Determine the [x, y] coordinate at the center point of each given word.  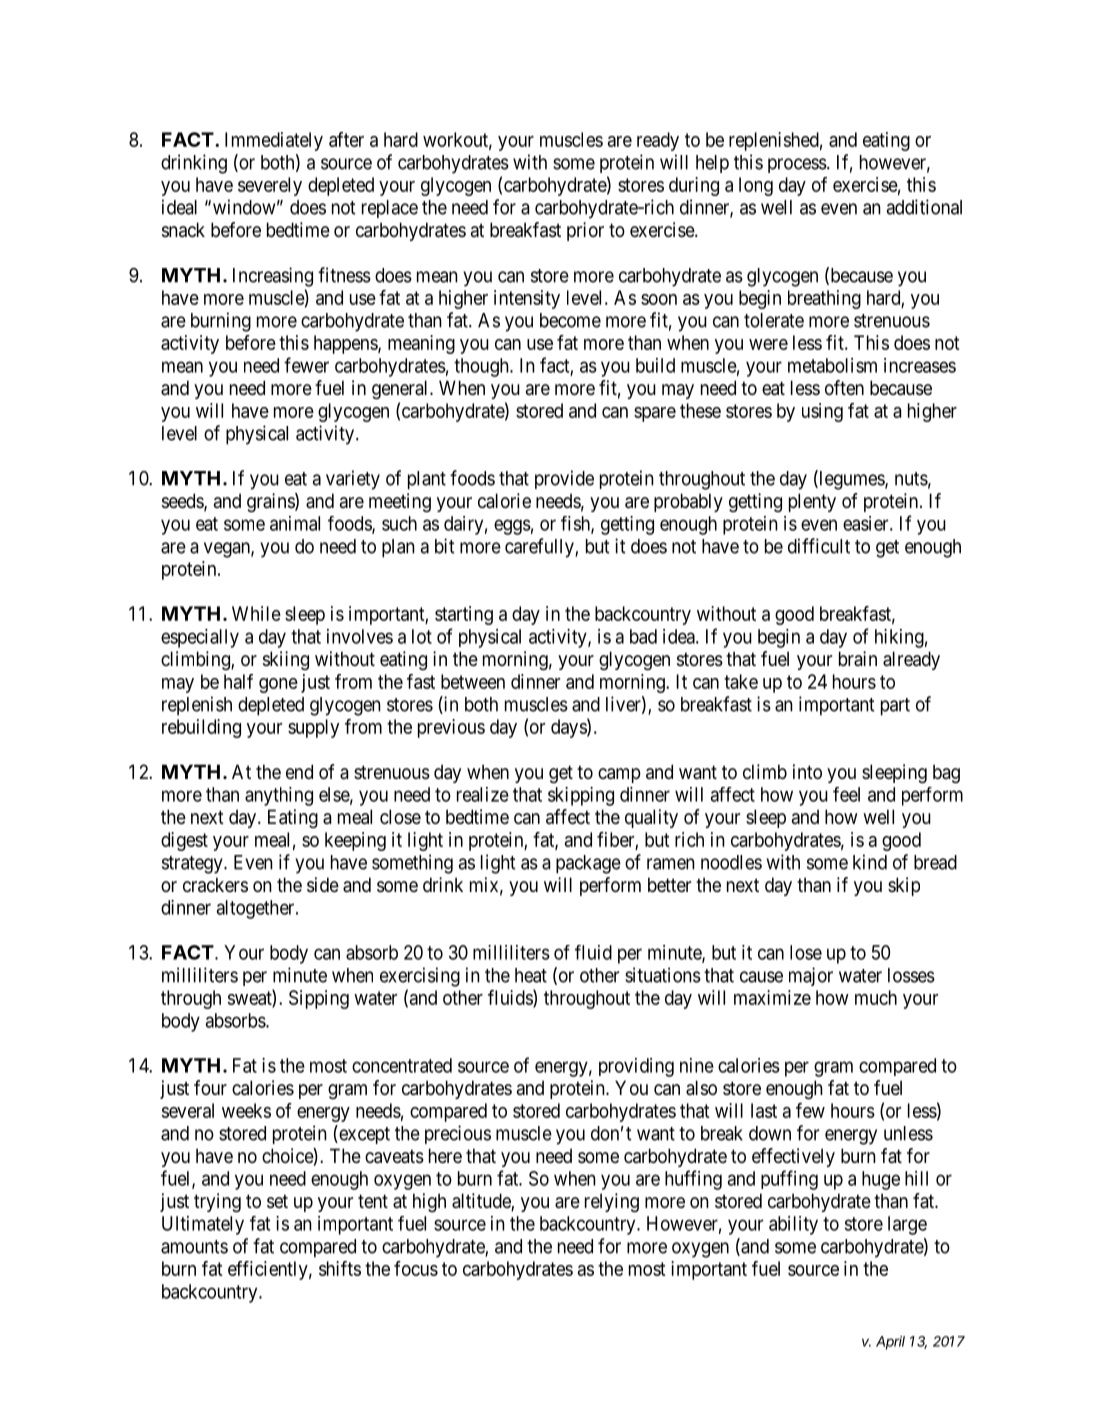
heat [531, 975]
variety [353, 480]
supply [313, 728]
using [822, 412]
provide [564, 479]
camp [619, 775]
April [890, 1343]
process [797, 165]
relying [612, 1203]
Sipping [319, 999]
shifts [340, 1268]
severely [270, 186]
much [876, 997]
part [895, 707]
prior [585, 231]
